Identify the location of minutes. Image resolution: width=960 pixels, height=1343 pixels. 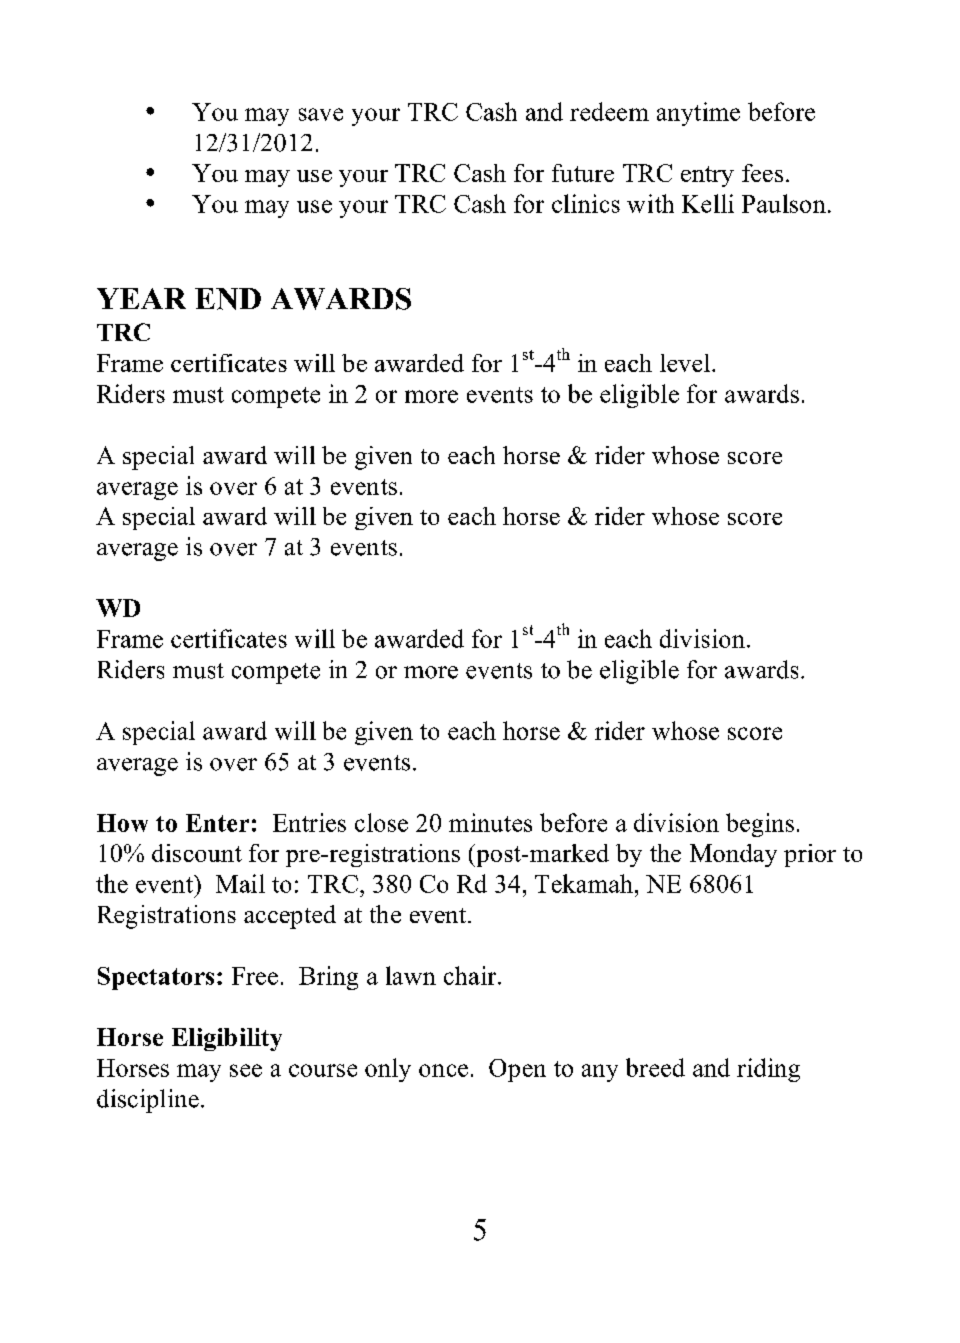
(490, 822).
